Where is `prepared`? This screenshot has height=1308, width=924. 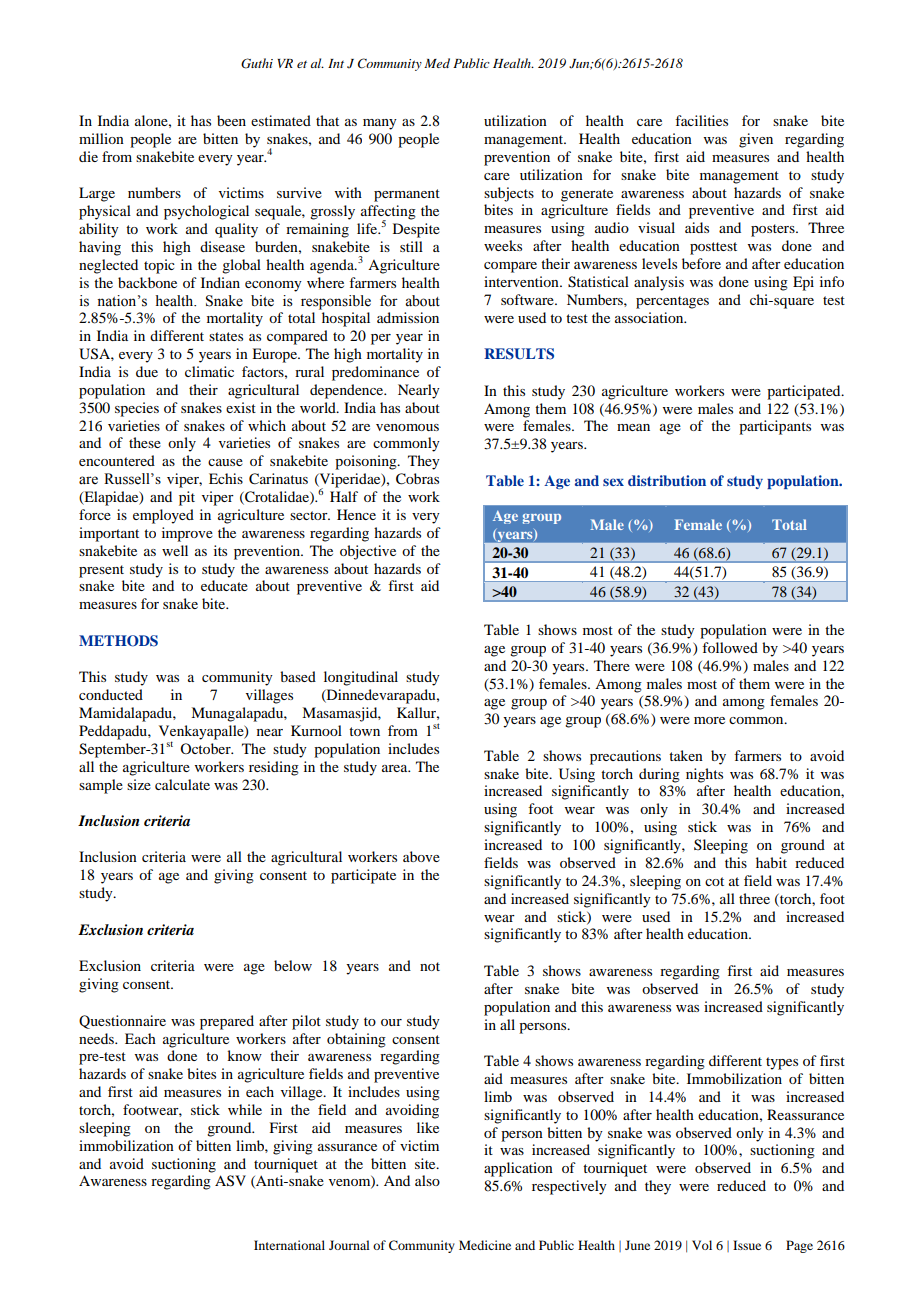 prepared is located at coordinates (227, 1022).
